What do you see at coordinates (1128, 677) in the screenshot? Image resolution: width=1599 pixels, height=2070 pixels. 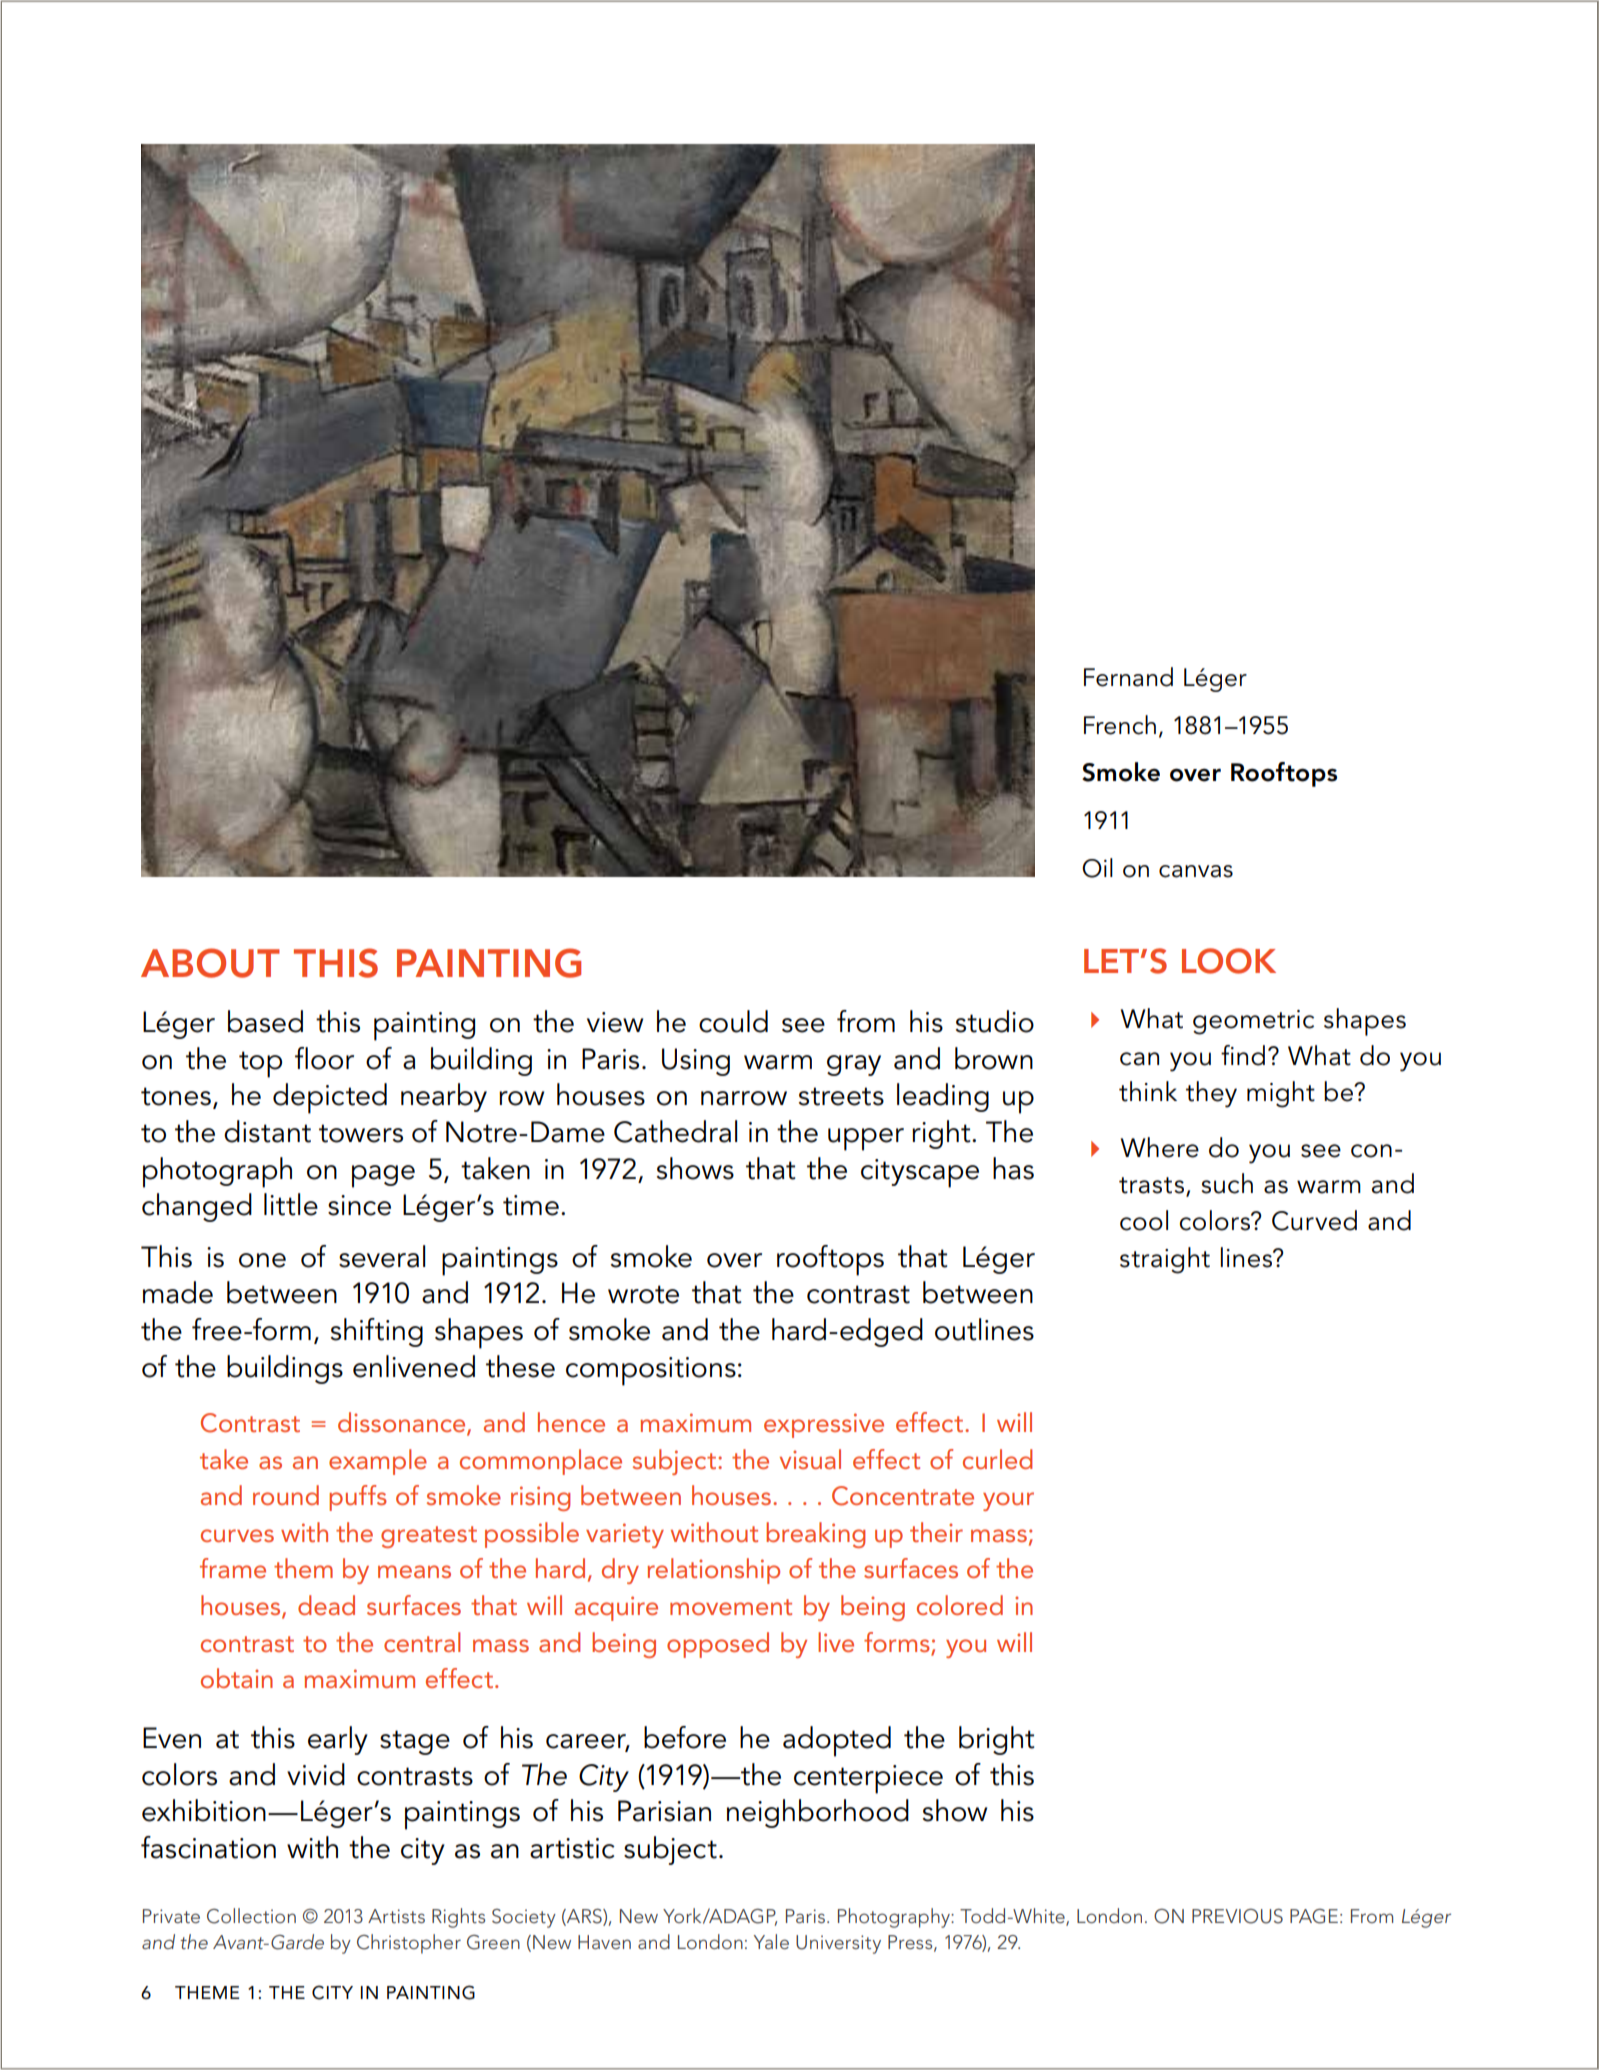 I see `Fernand` at bounding box center [1128, 677].
